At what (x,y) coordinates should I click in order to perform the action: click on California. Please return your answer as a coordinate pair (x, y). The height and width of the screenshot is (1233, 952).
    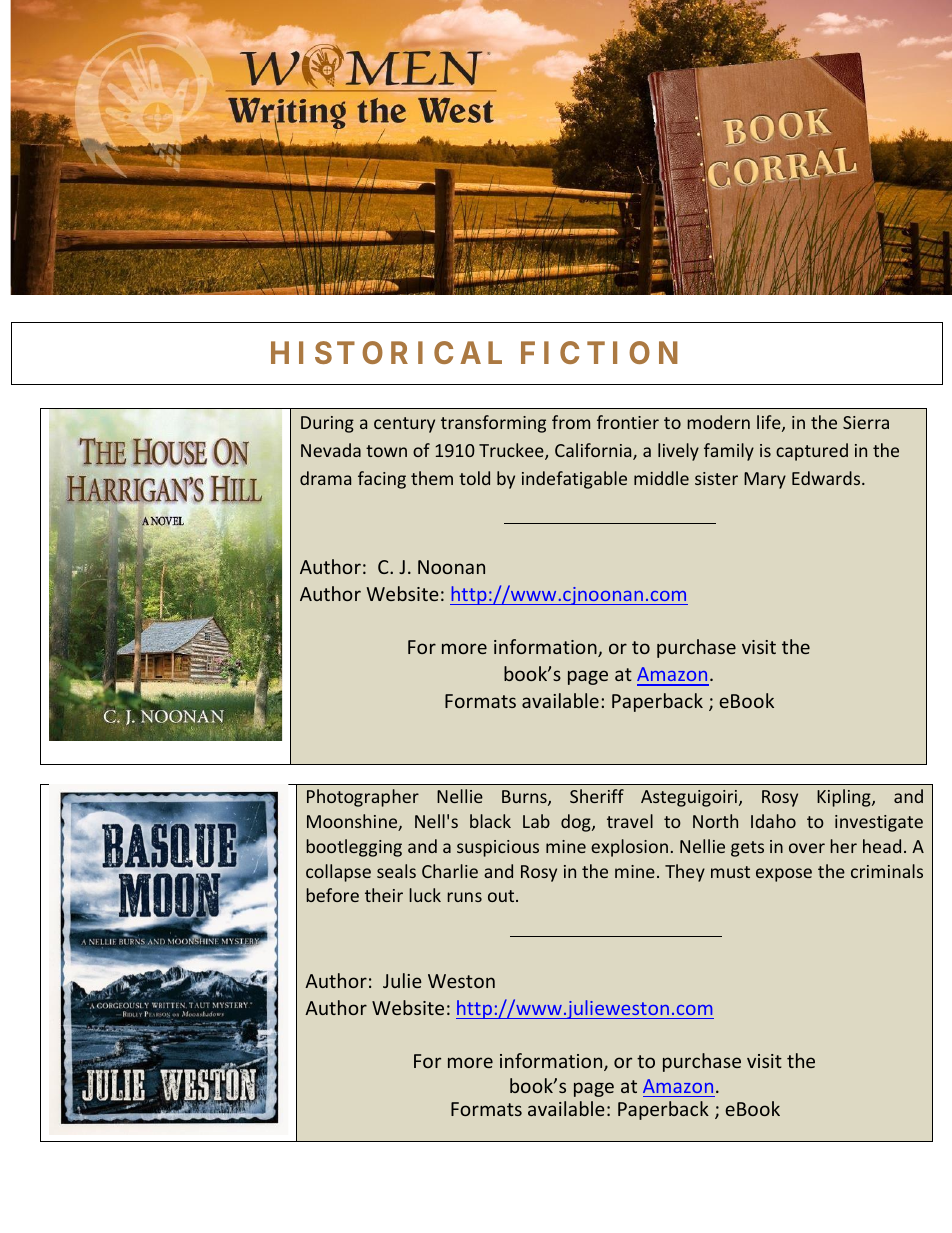
    Looking at the image, I should click on (594, 451).
